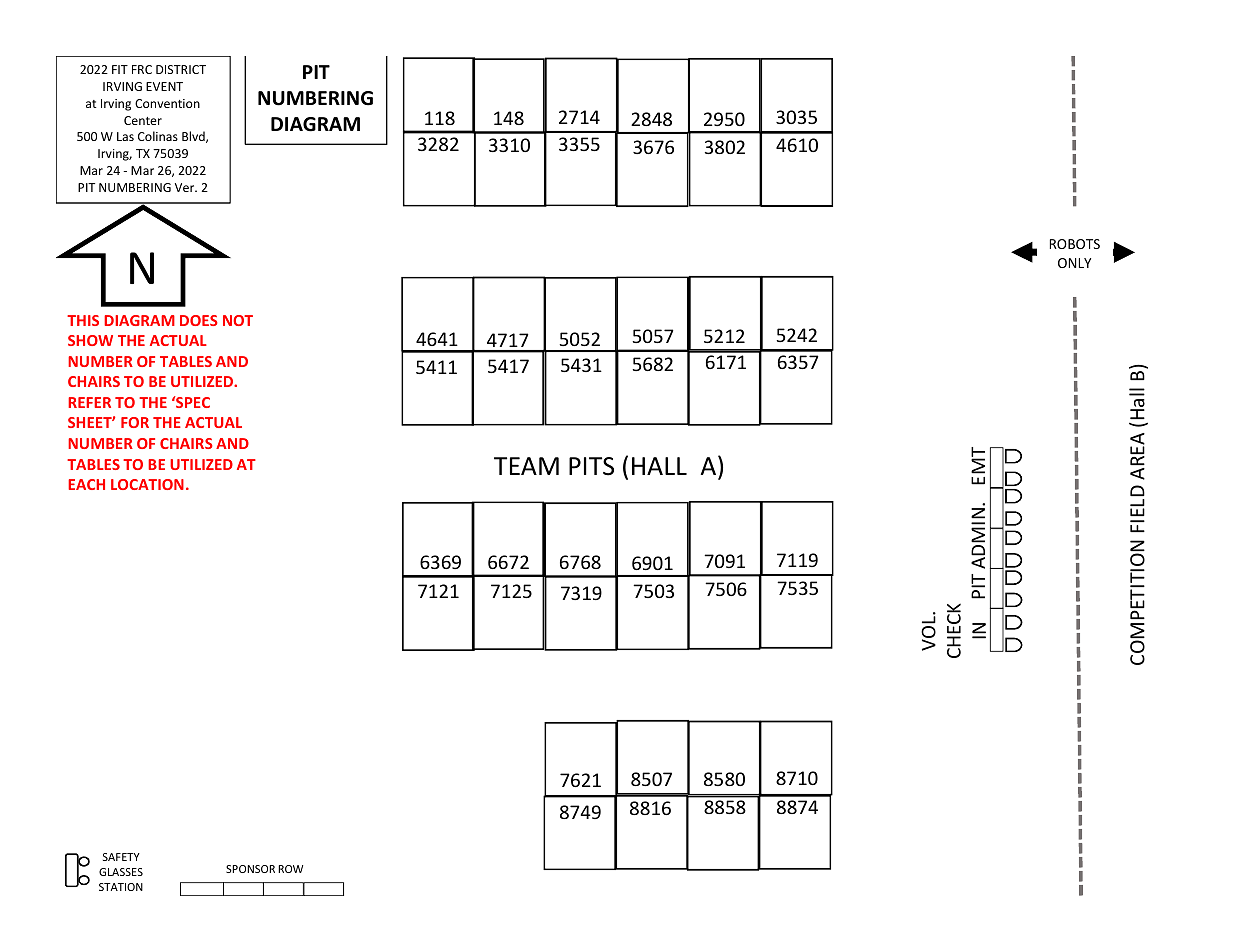 The image size is (1233, 952). What do you see at coordinates (121, 857) in the screenshot?
I see `SAFETY` at bounding box center [121, 857].
